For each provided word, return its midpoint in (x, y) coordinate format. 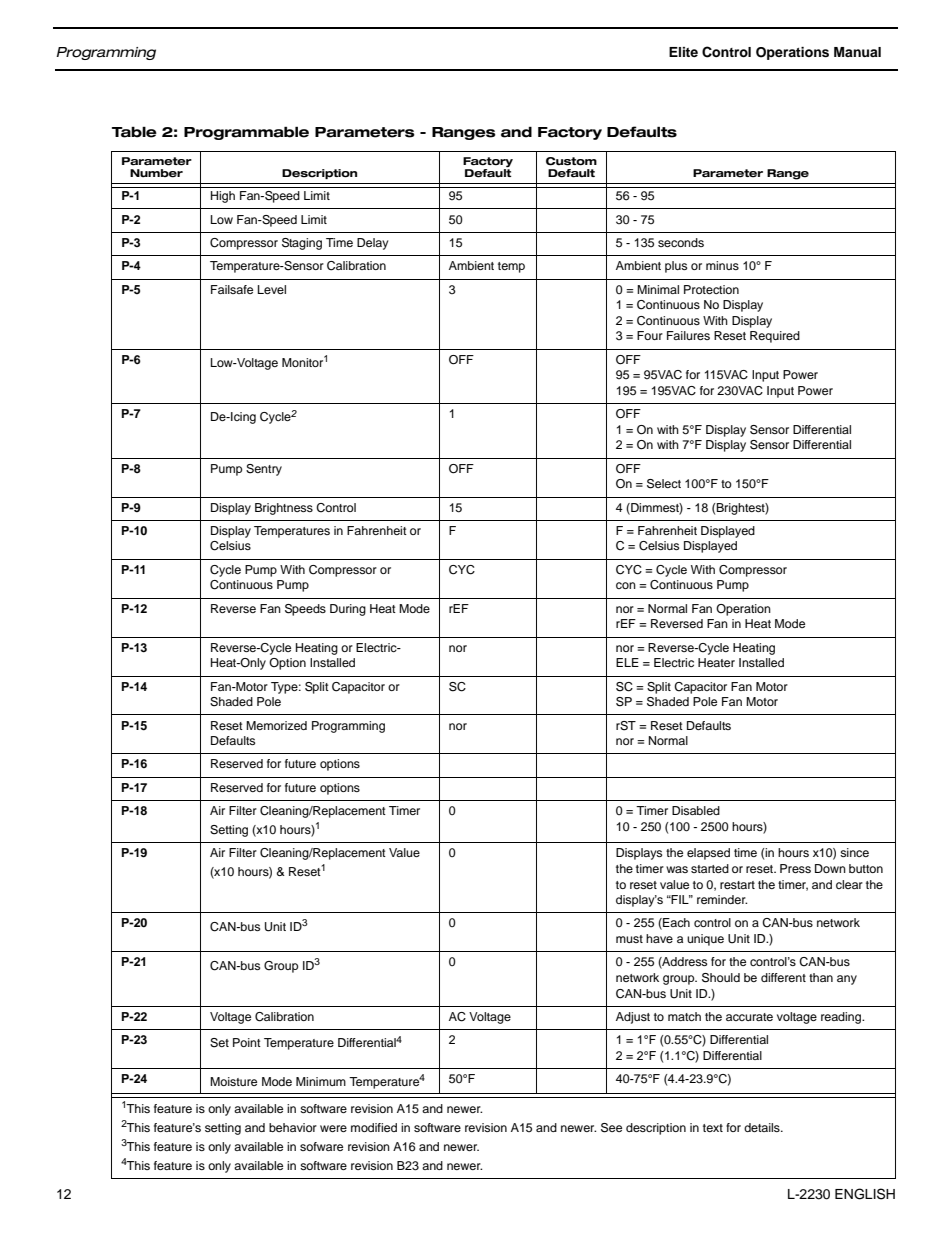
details (763, 1127)
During (348, 610)
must (629, 939)
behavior (293, 1127)
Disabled (696, 810)
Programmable (246, 133)
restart (737, 885)
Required (775, 337)
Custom (571, 161)
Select (664, 484)
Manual (857, 52)
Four (650, 335)
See (611, 1128)
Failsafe (232, 289)
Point (247, 1042)
